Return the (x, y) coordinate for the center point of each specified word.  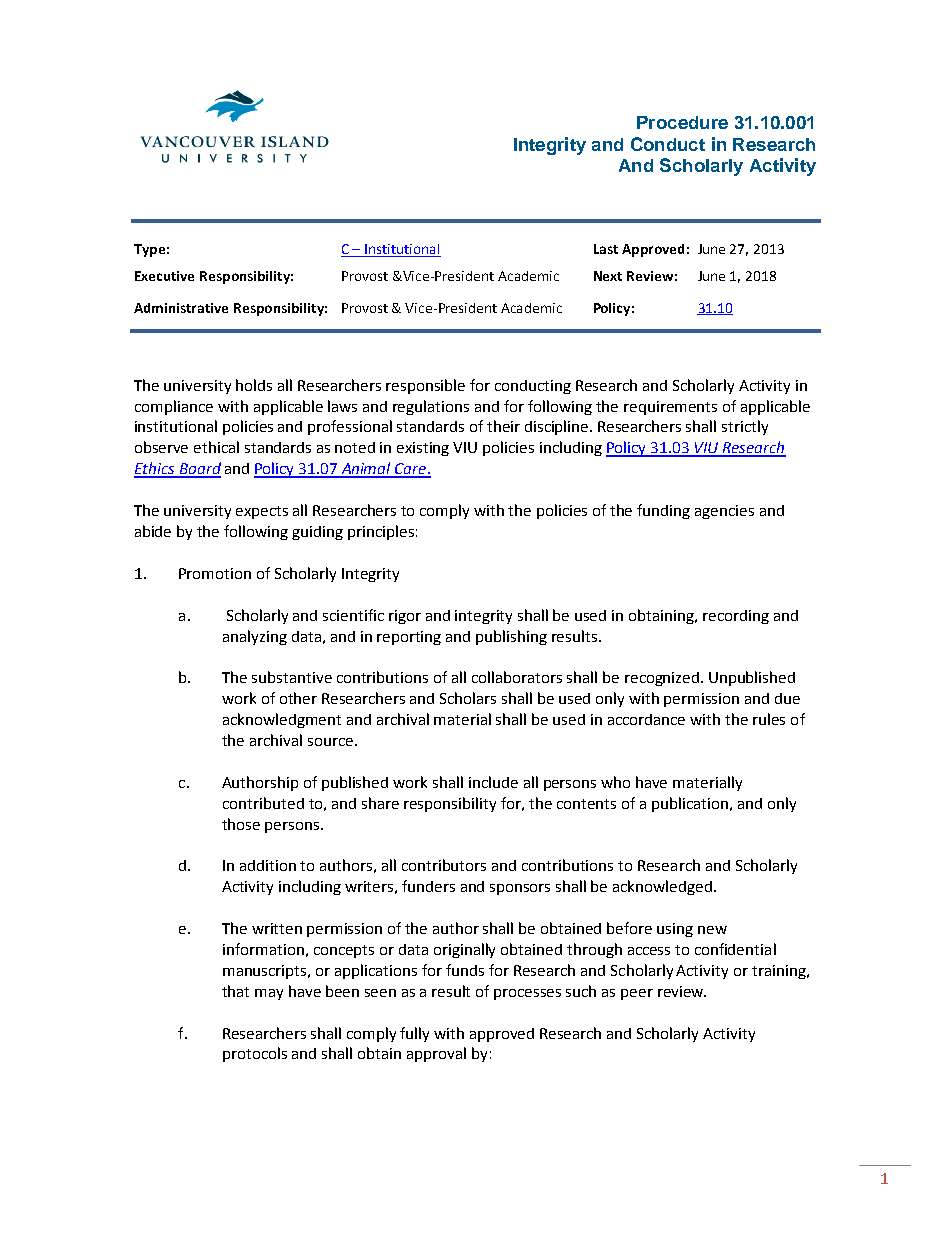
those (241, 824)
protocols (255, 1054)
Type (149, 250)
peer (637, 994)
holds (254, 385)
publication (690, 804)
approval (436, 1054)
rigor (405, 617)
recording (736, 617)
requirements (670, 408)
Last (606, 249)
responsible (425, 386)
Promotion (215, 573)
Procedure (682, 122)
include (493, 782)
